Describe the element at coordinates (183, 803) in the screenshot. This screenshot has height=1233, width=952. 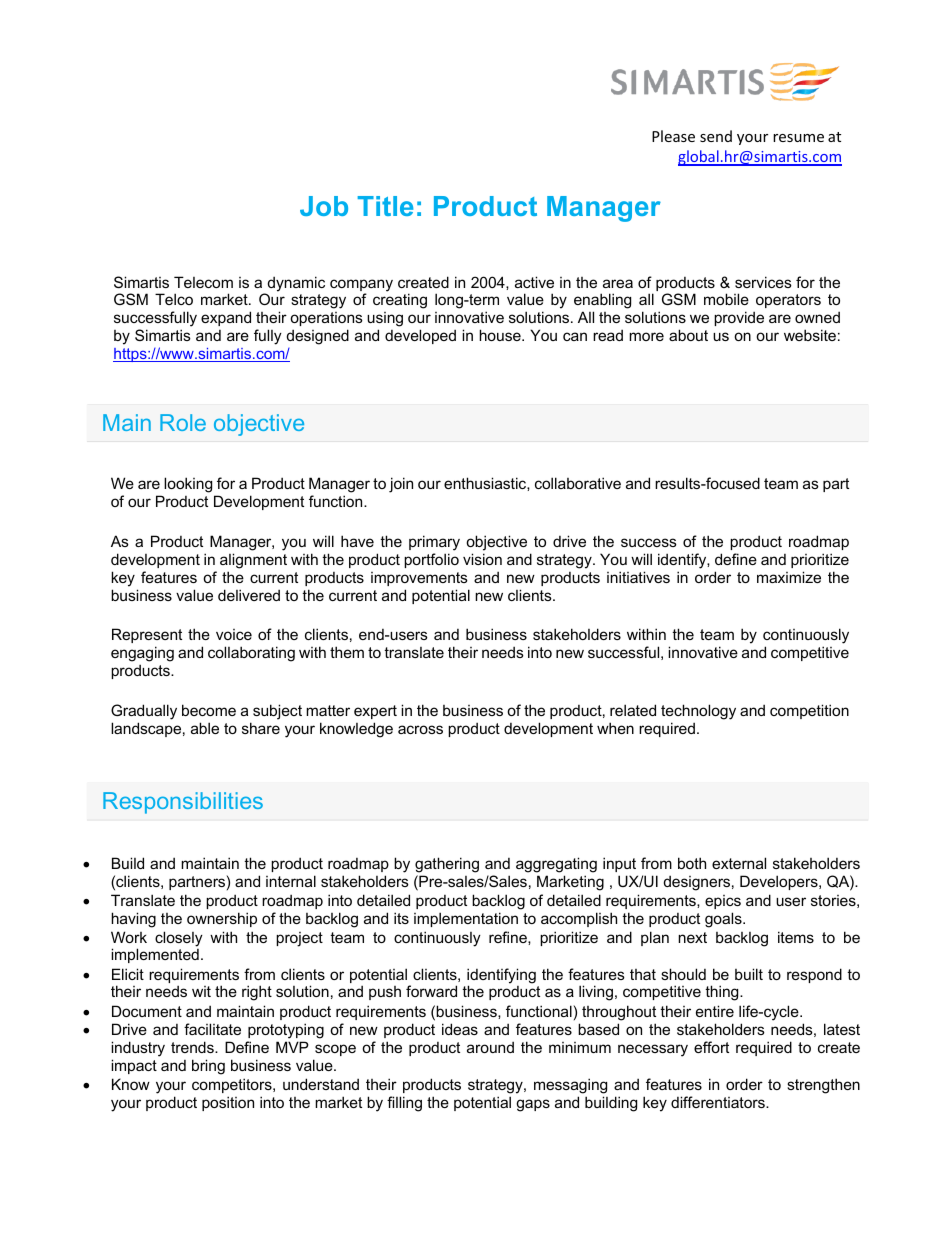
I see `Responsibilities` at that location.
